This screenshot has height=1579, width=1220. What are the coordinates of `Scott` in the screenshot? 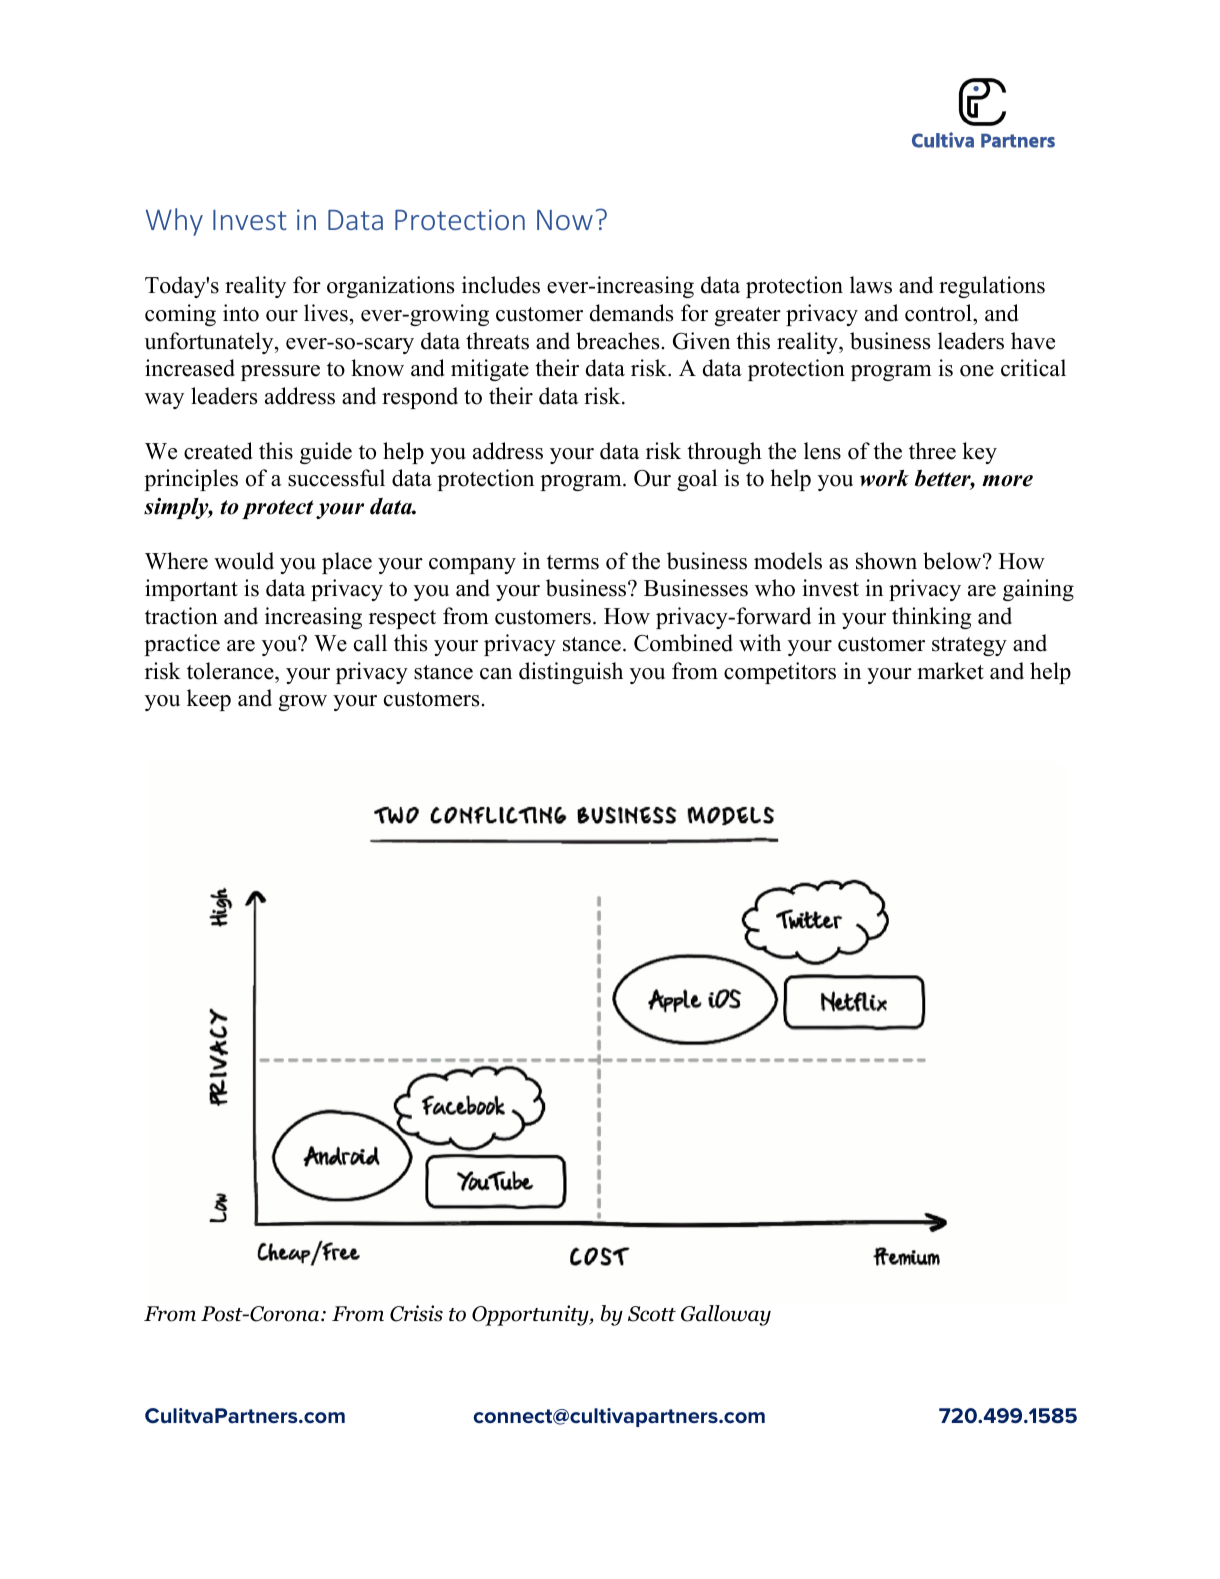 It's located at (652, 1314).
